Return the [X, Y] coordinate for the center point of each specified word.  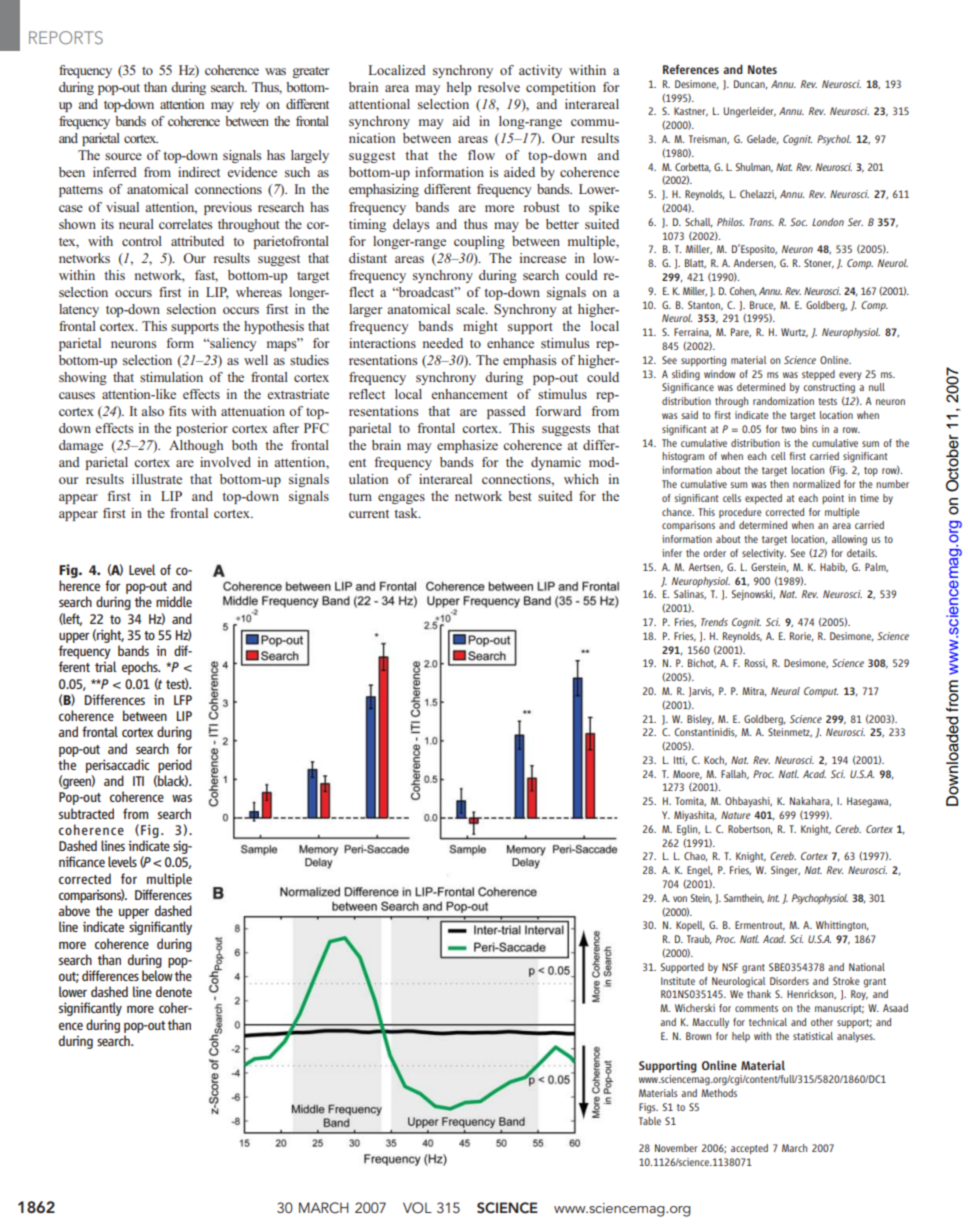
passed [506, 412]
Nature [736, 815]
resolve [499, 87]
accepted [749, 1149]
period [175, 766]
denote [174, 991]
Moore [687, 775]
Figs [648, 1108]
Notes [762, 69]
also [152, 411]
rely [250, 105]
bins [809, 429]
